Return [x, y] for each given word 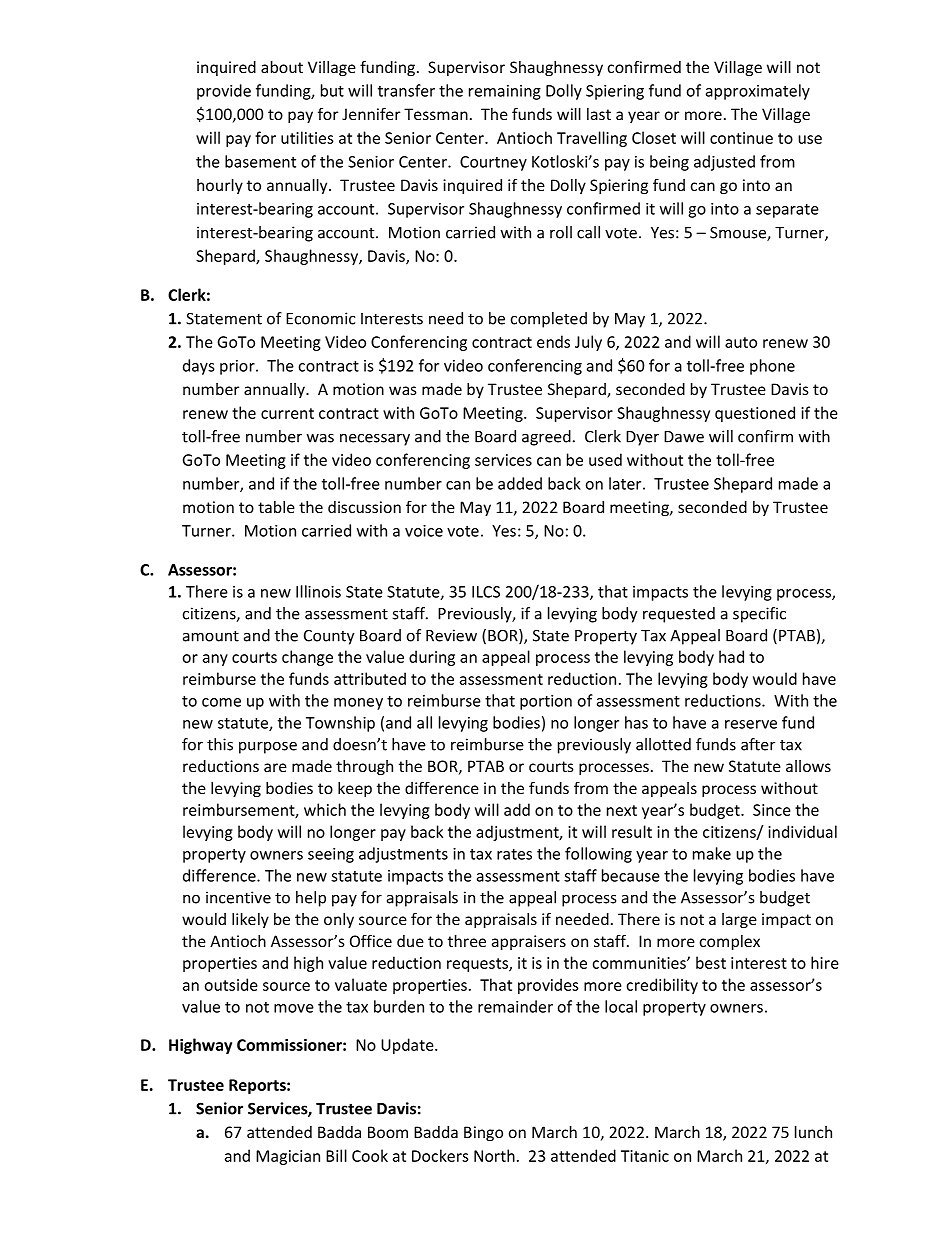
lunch [813, 1132]
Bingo [483, 1133]
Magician [288, 1157]
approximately [758, 92]
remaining [505, 92]
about [282, 67]
